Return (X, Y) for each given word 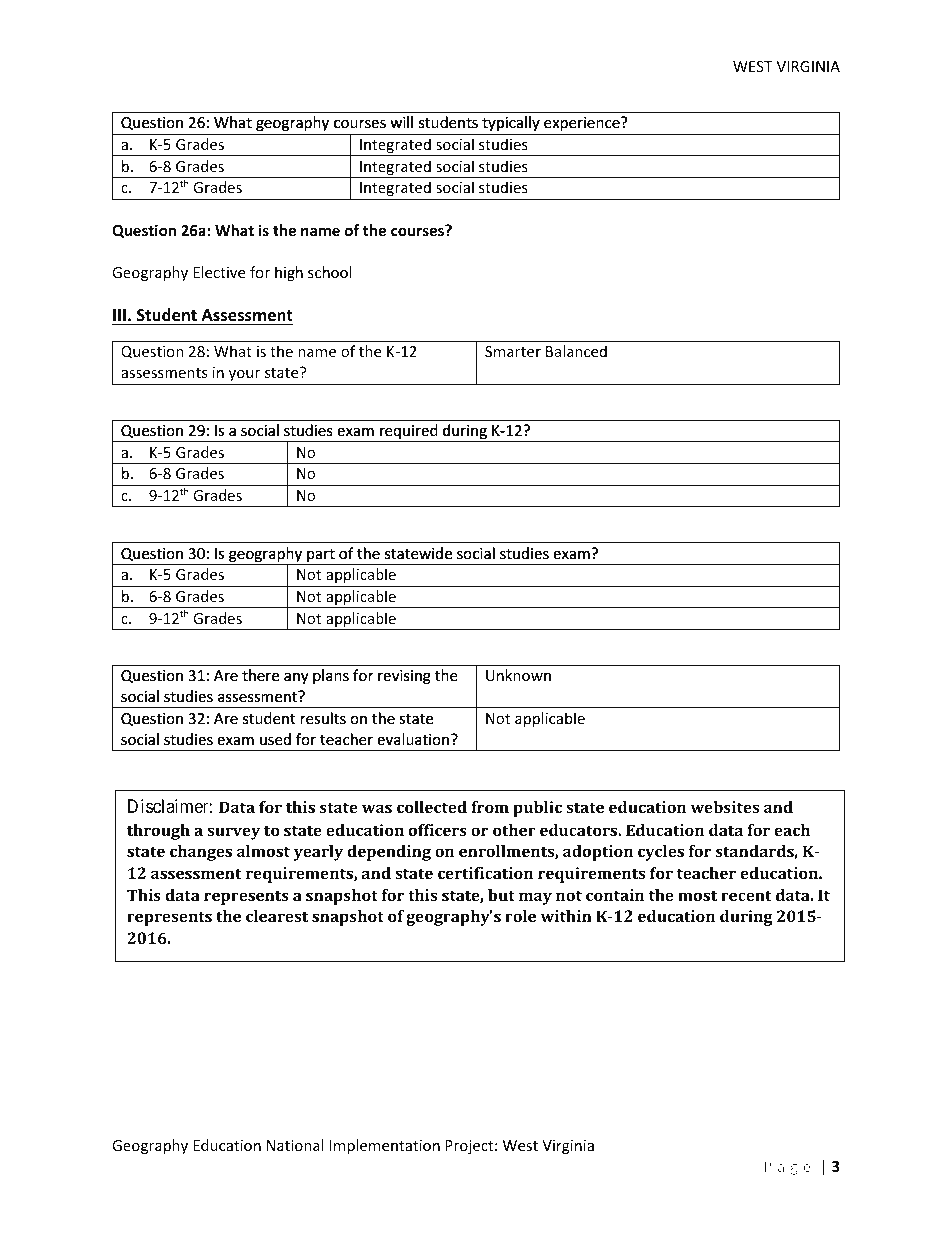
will (402, 122)
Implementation (385, 1146)
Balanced (576, 351)
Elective (219, 272)
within (566, 916)
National (295, 1145)
